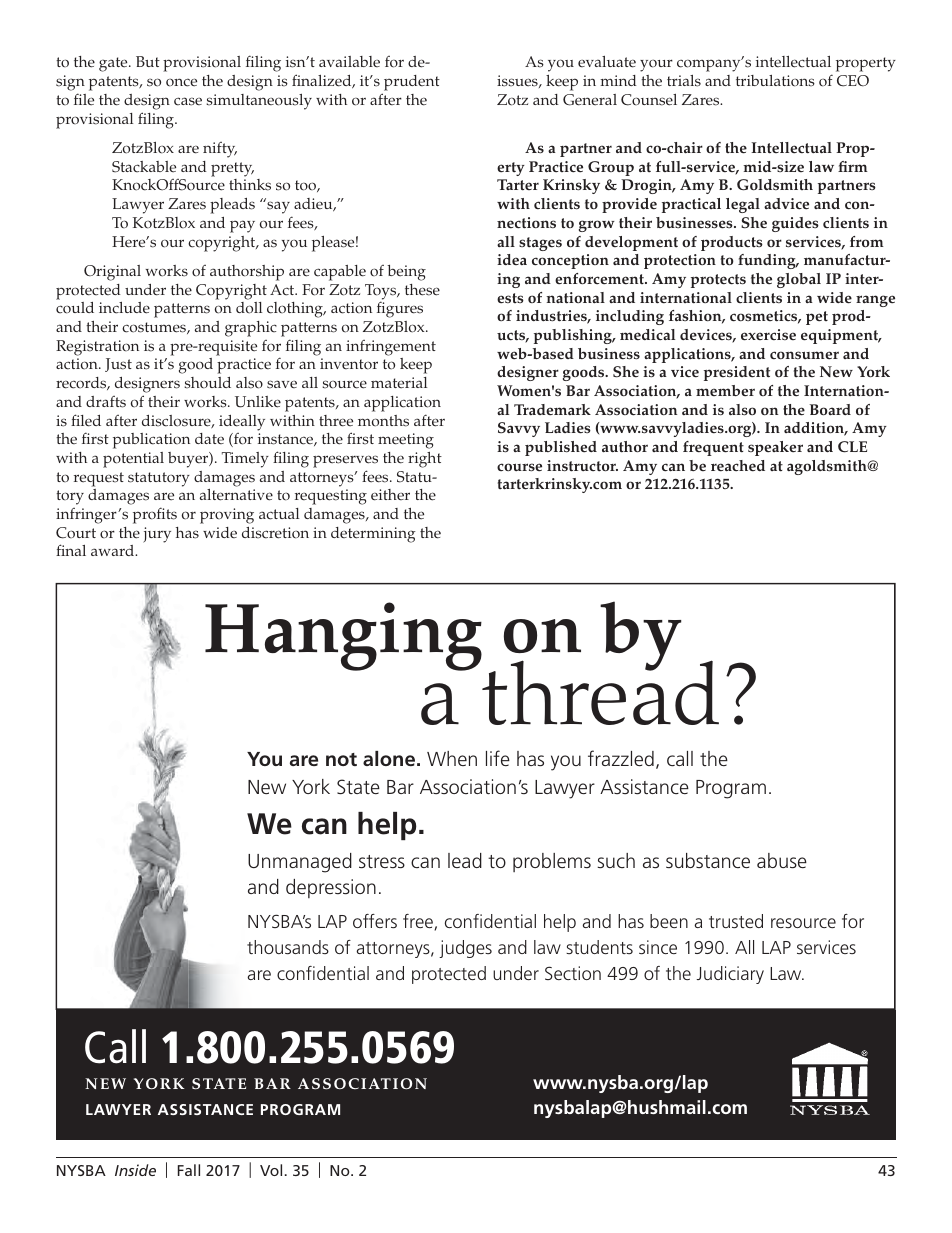 This image has width=952, height=1233. I want to click on course, so click(519, 467).
